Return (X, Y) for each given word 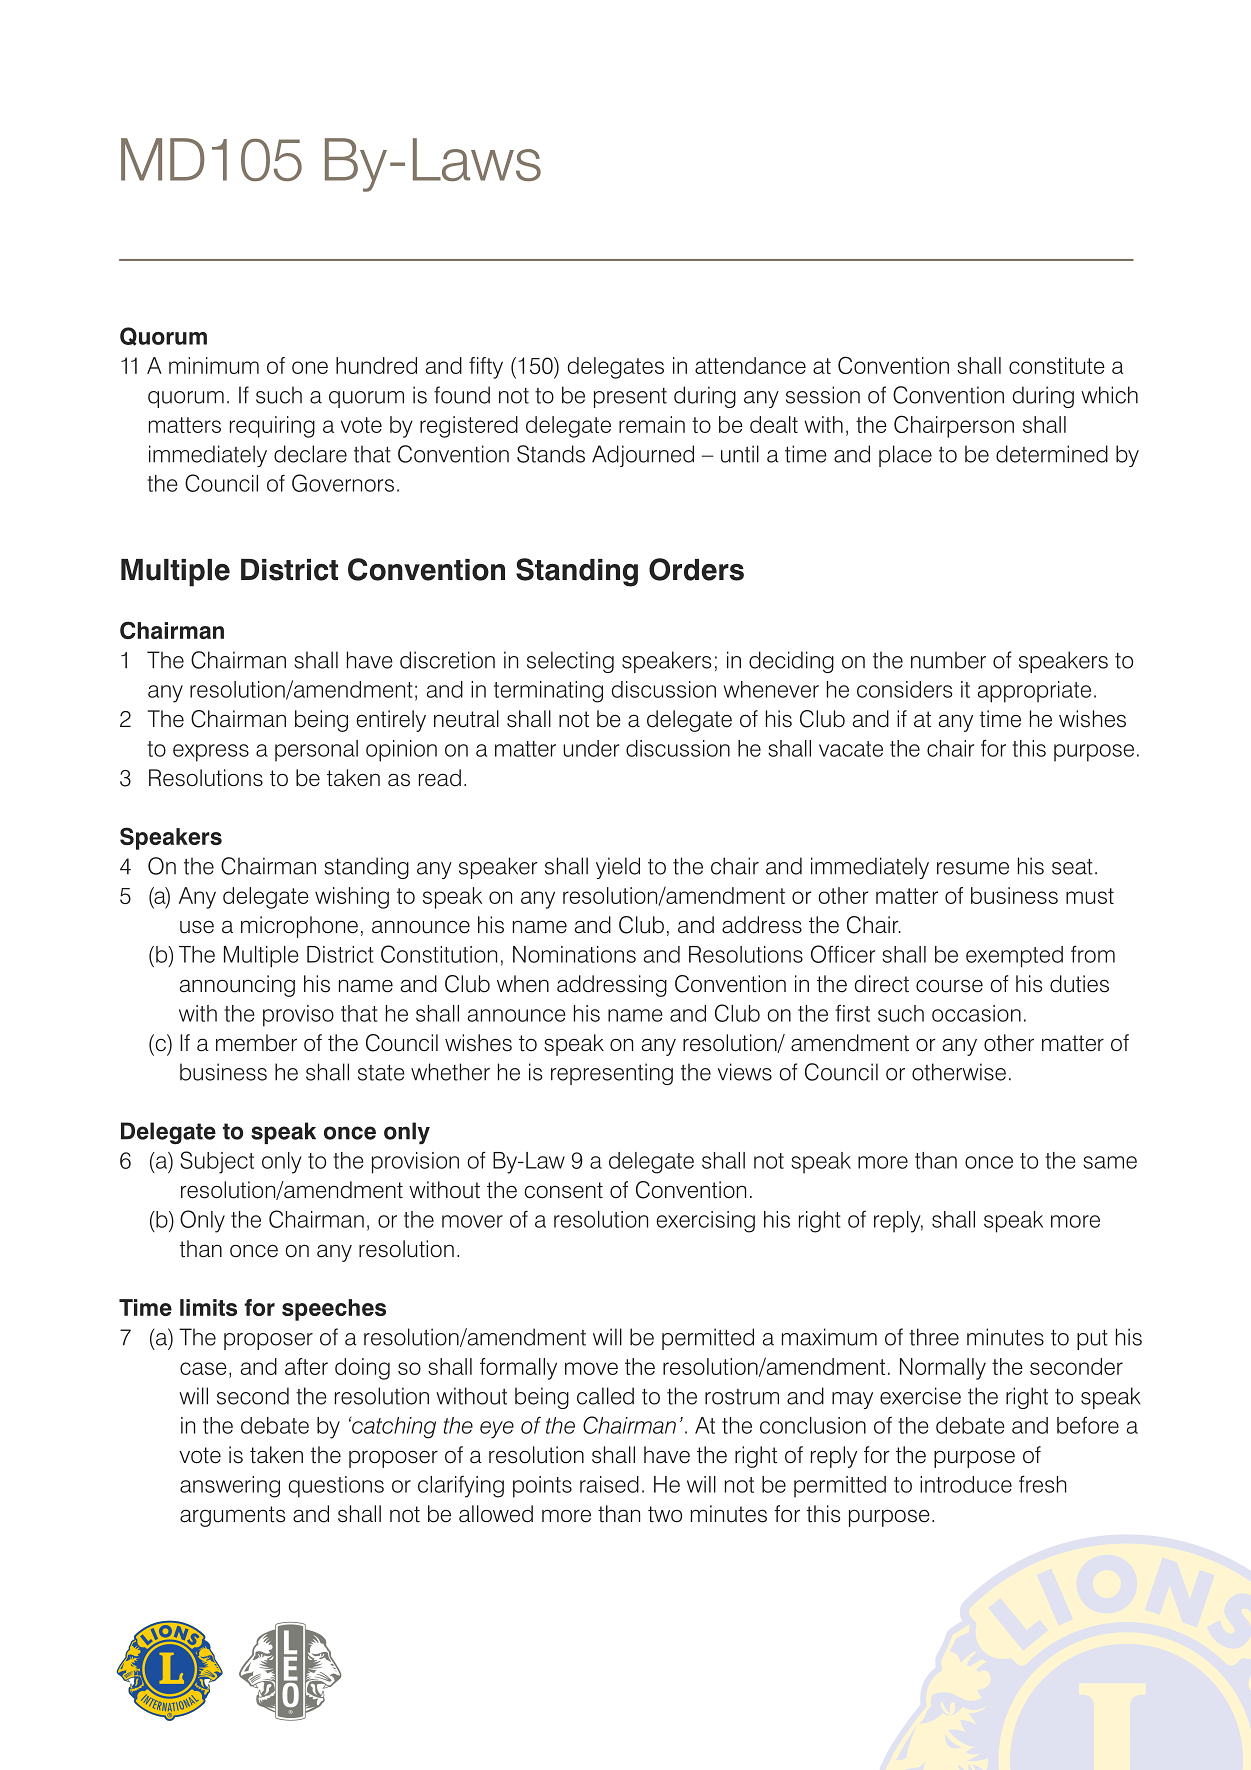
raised (609, 1484)
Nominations (574, 954)
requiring (272, 427)
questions (336, 1487)
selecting (570, 662)
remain (652, 424)
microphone (299, 927)
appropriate (1034, 692)
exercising (705, 1222)
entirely (391, 721)
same (1110, 1162)
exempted (1014, 957)
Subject (217, 1162)
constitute (1057, 365)
